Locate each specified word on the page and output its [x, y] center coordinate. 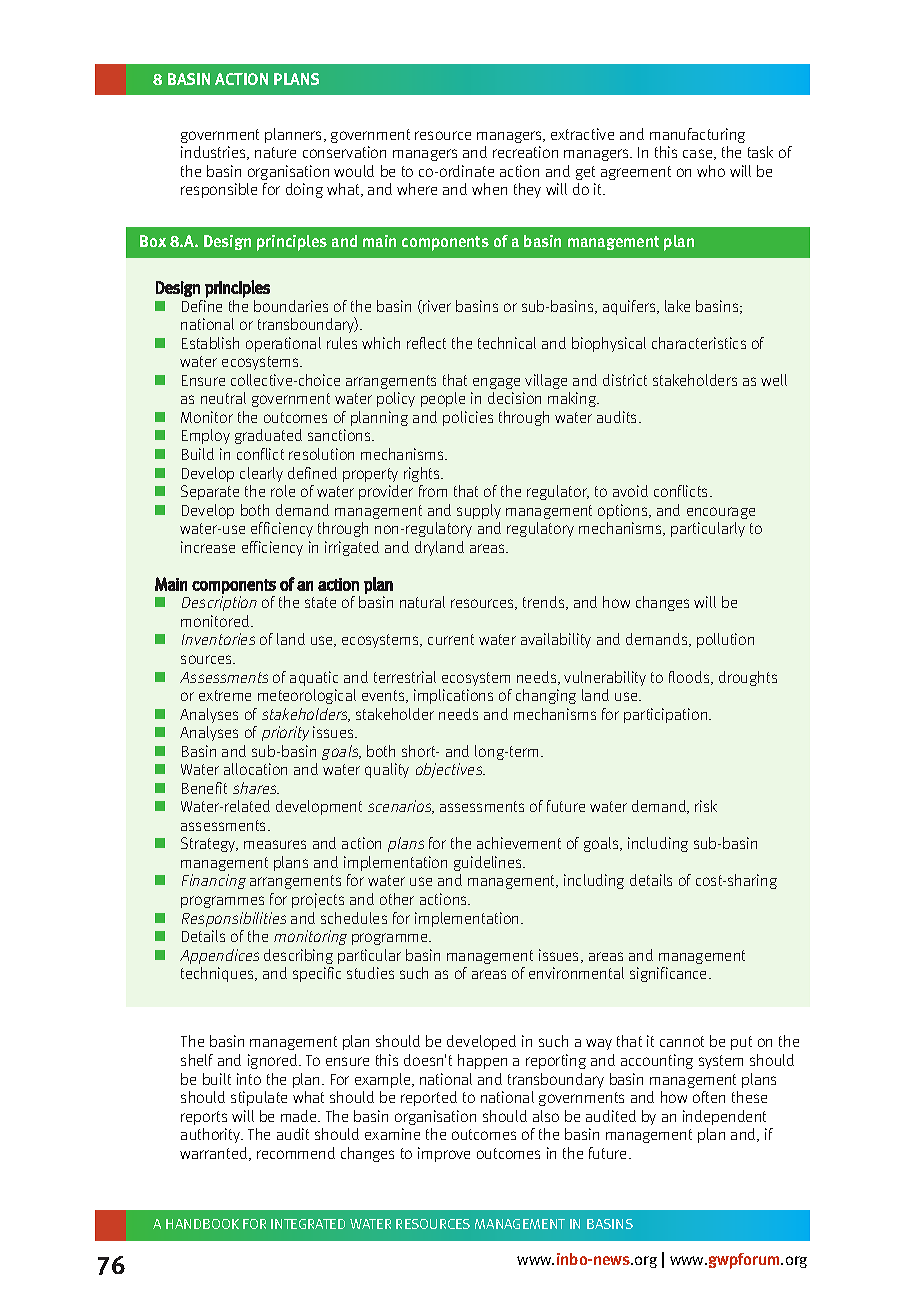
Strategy [209, 844]
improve [444, 1154]
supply [479, 511]
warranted [215, 1154]
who [711, 171]
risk [706, 806]
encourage [721, 513]
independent [724, 1117]
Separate [210, 492]
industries [215, 153]
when [489, 189]
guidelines [489, 863]
